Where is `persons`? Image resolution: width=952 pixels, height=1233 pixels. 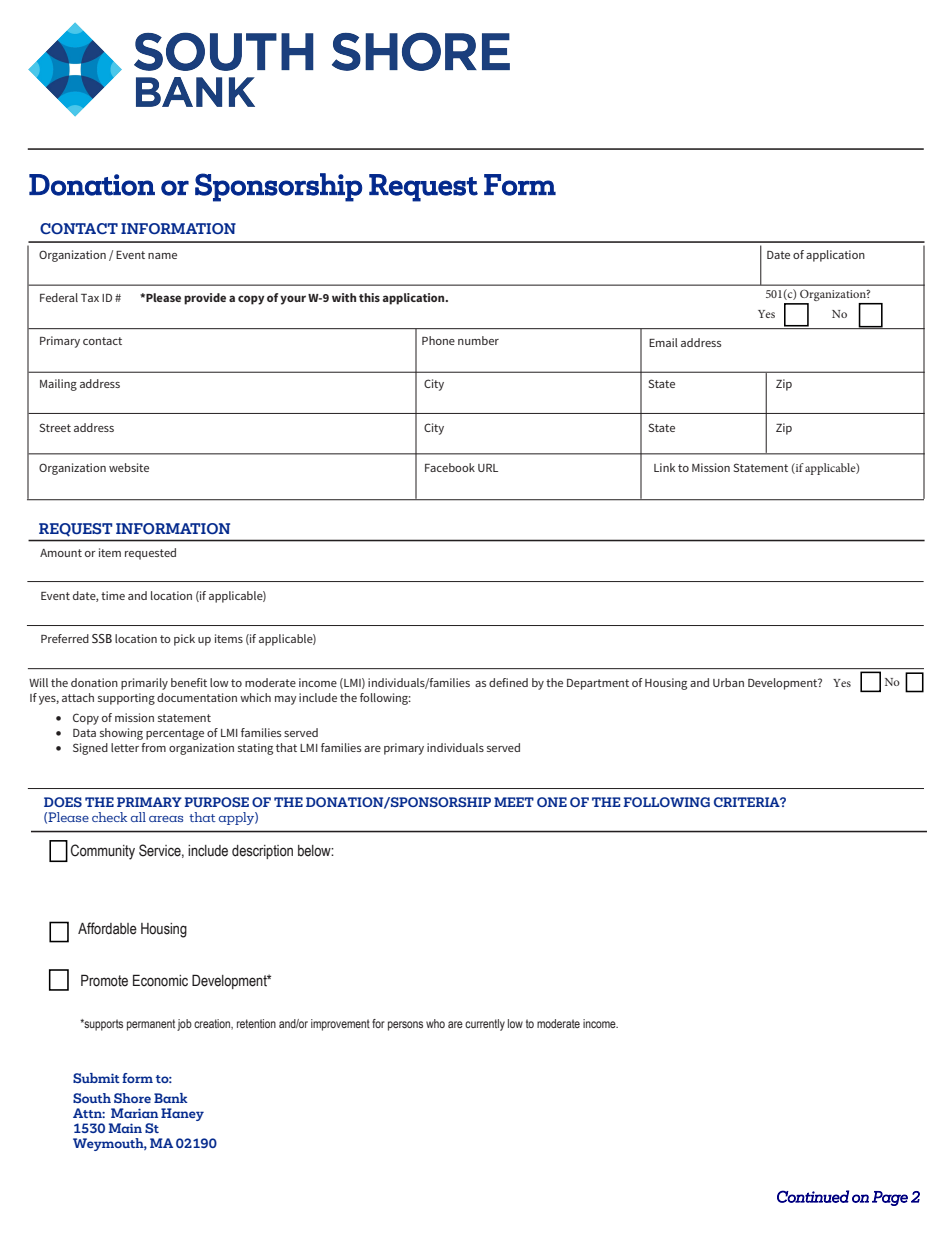
persons is located at coordinates (405, 1026).
